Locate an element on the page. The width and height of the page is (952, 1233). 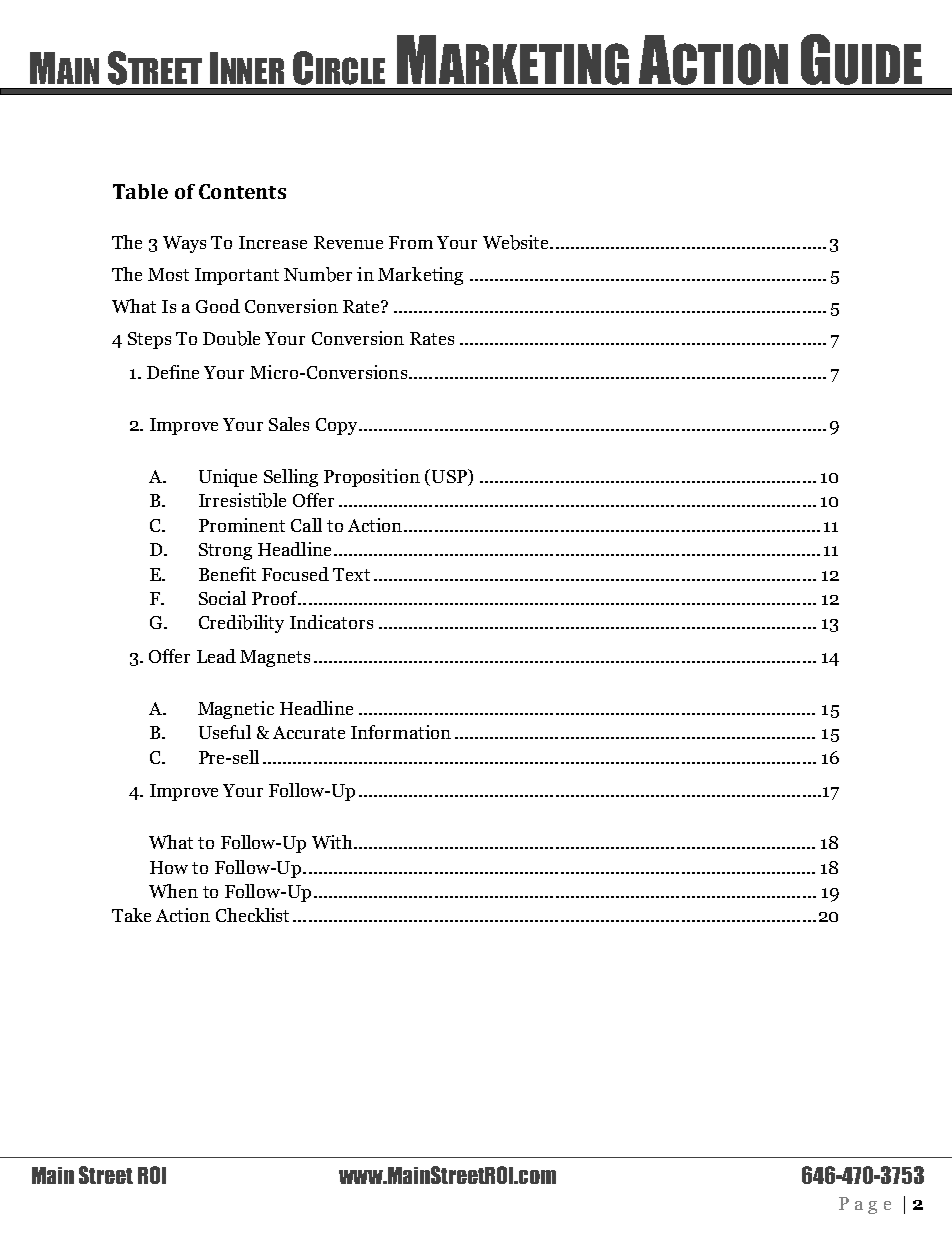
Strong is located at coordinates (225, 551).
